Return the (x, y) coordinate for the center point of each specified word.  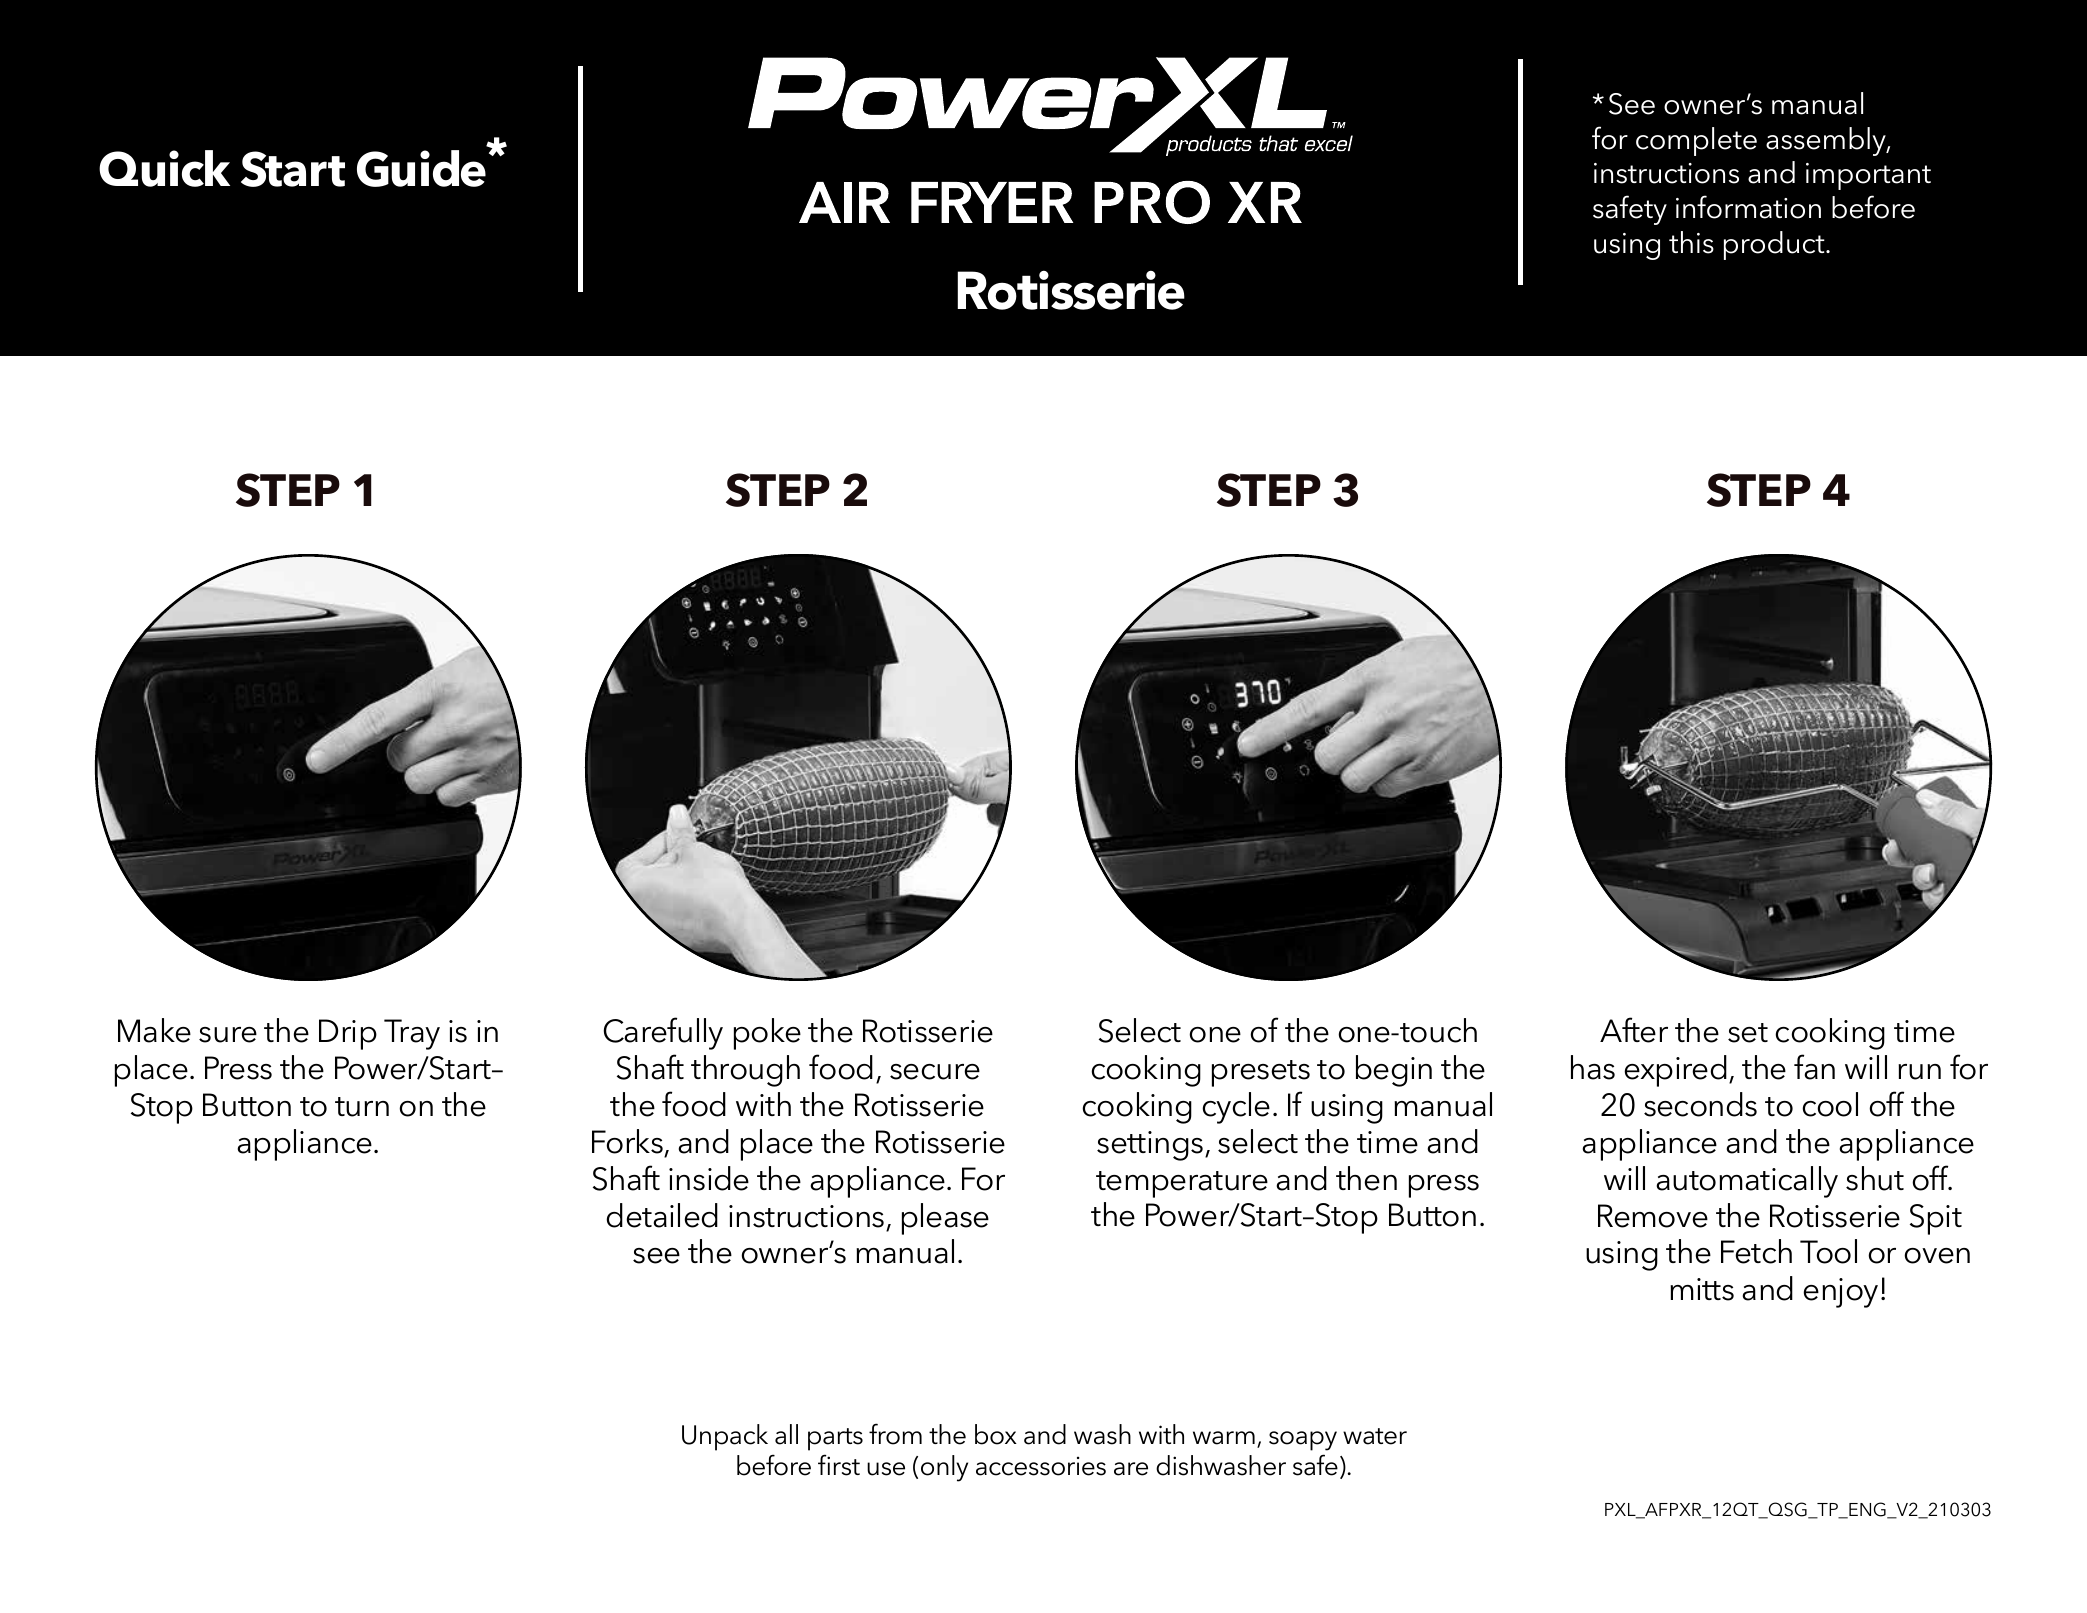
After (1634, 1030)
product (1775, 245)
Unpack (725, 1437)
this (1691, 242)
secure (935, 1072)
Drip (348, 1034)
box (996, 1434)
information (1748, 207)
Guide (421, 168)
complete (1696, 141)
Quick (164, 168)
